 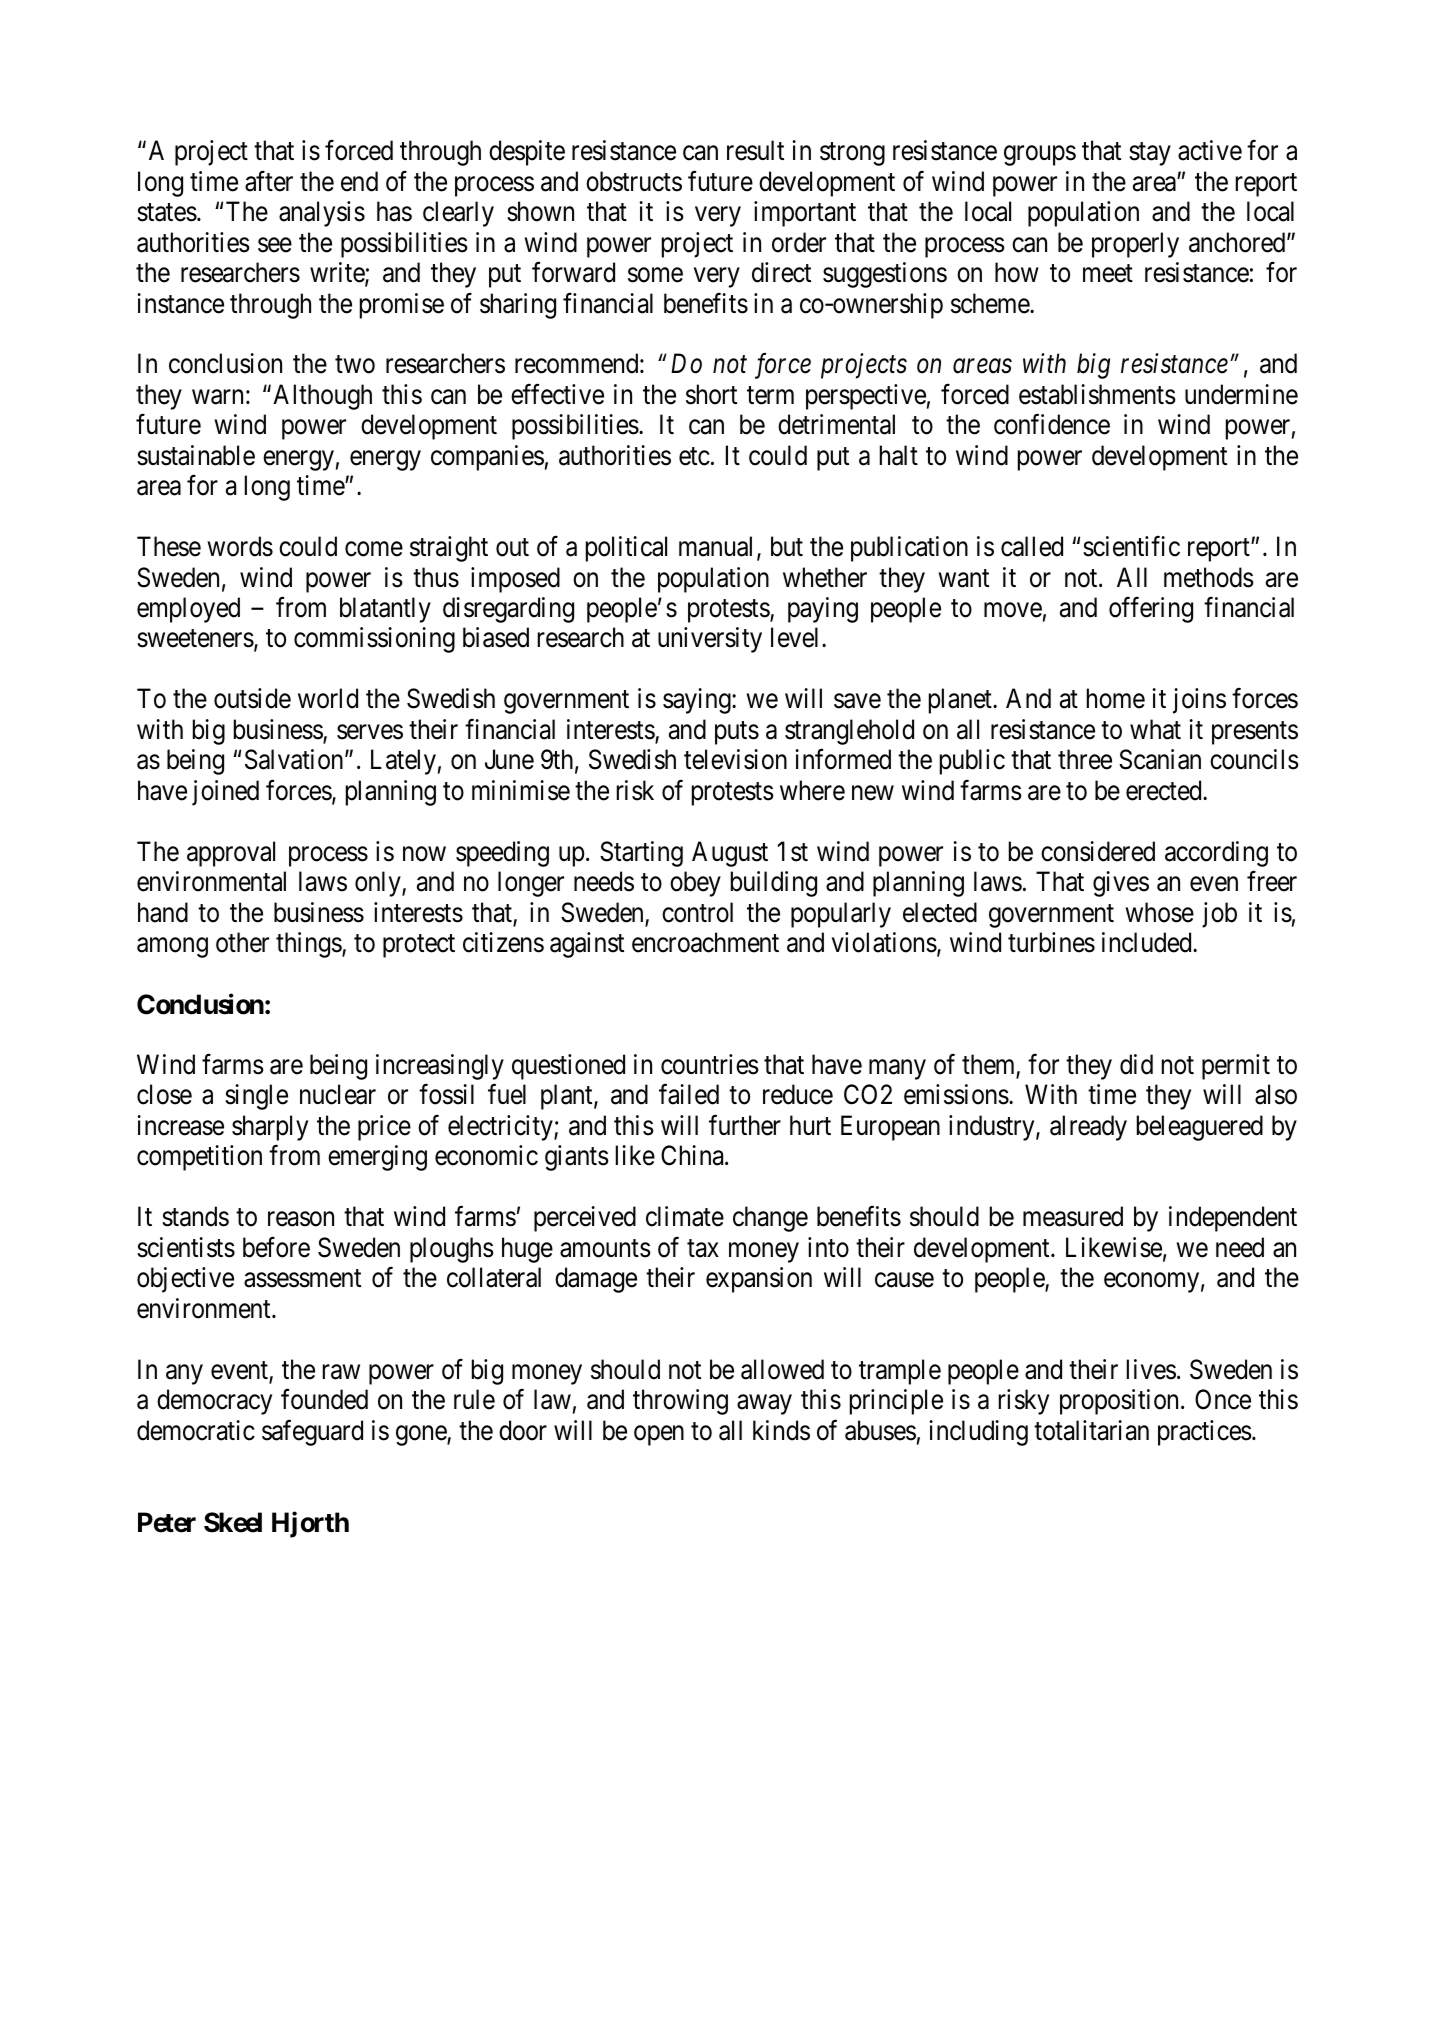 I want to click on after, so click(x=269, y=181).
